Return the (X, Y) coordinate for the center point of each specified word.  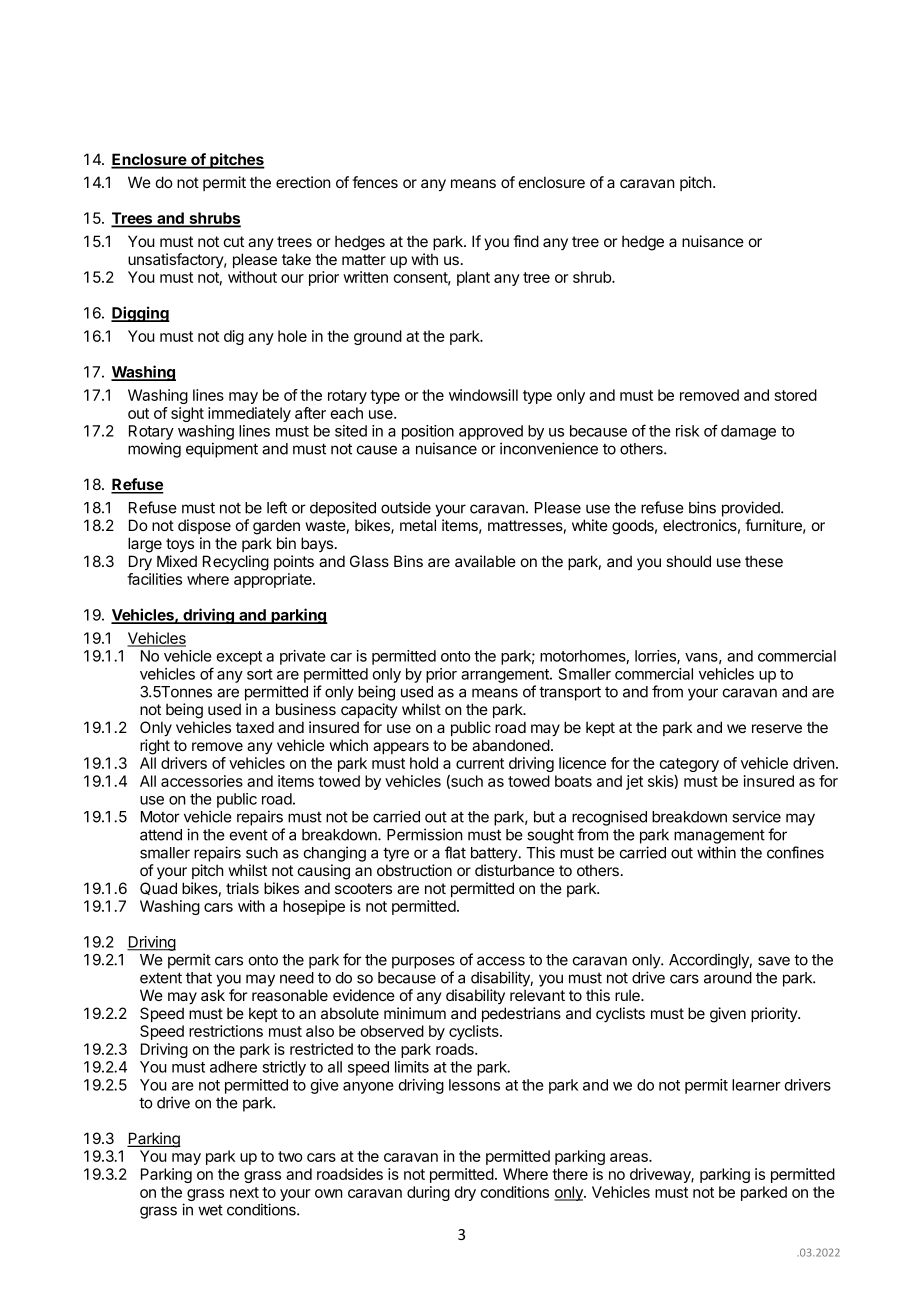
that (199, 978)
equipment (222, 450)
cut (234, 241)
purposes (423, 962)
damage (748, 432)
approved (491, 432)
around (728, 978)
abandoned (511, 745)
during (428, 1193)
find (526, 241)
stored (796, 395)
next (244, 1192)
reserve (777, 728)
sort (260, 674)
